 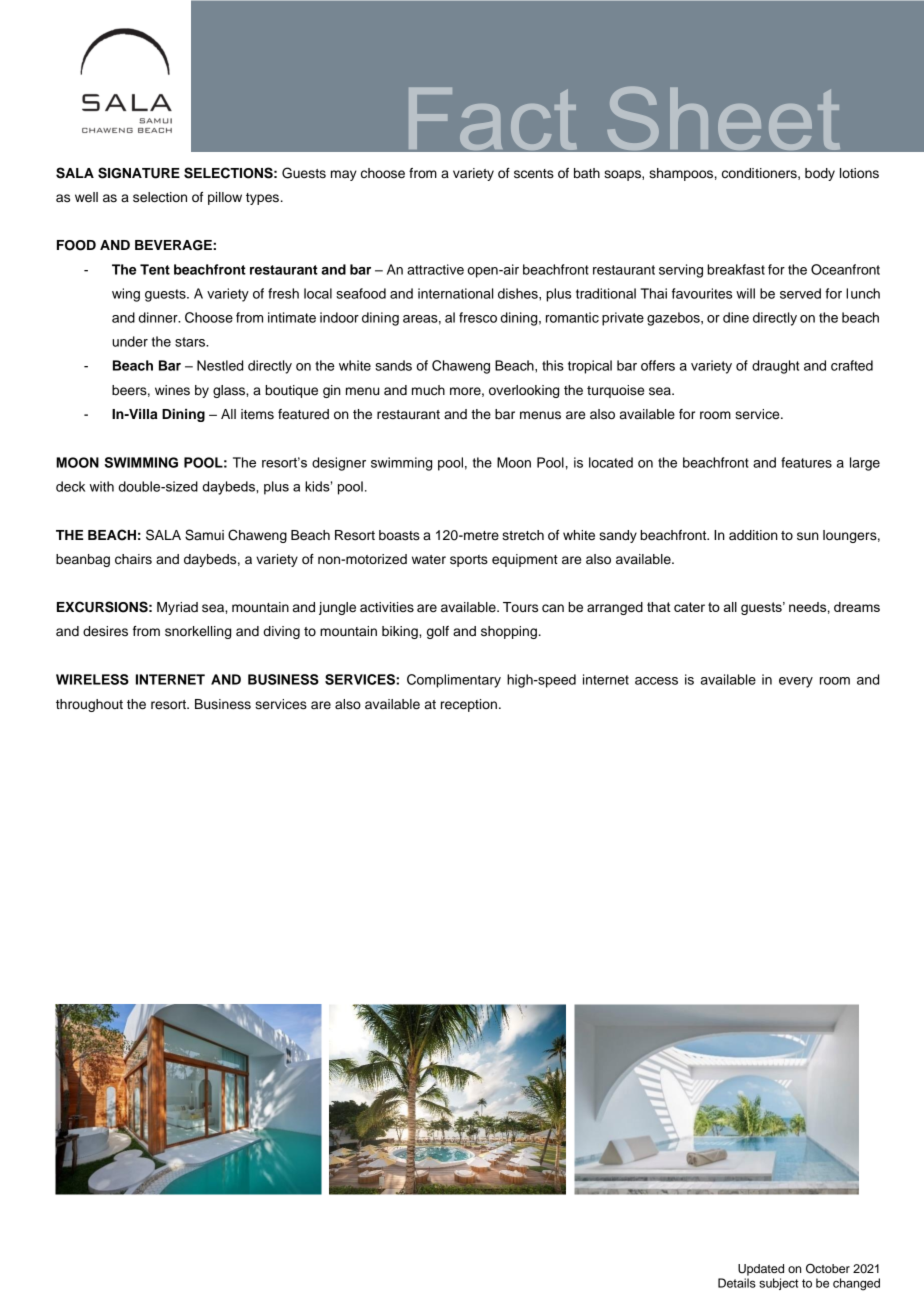 What do you see at coordinates (779, 1284) in the page?
I see `subject` at bounding box center [779, 1284].
